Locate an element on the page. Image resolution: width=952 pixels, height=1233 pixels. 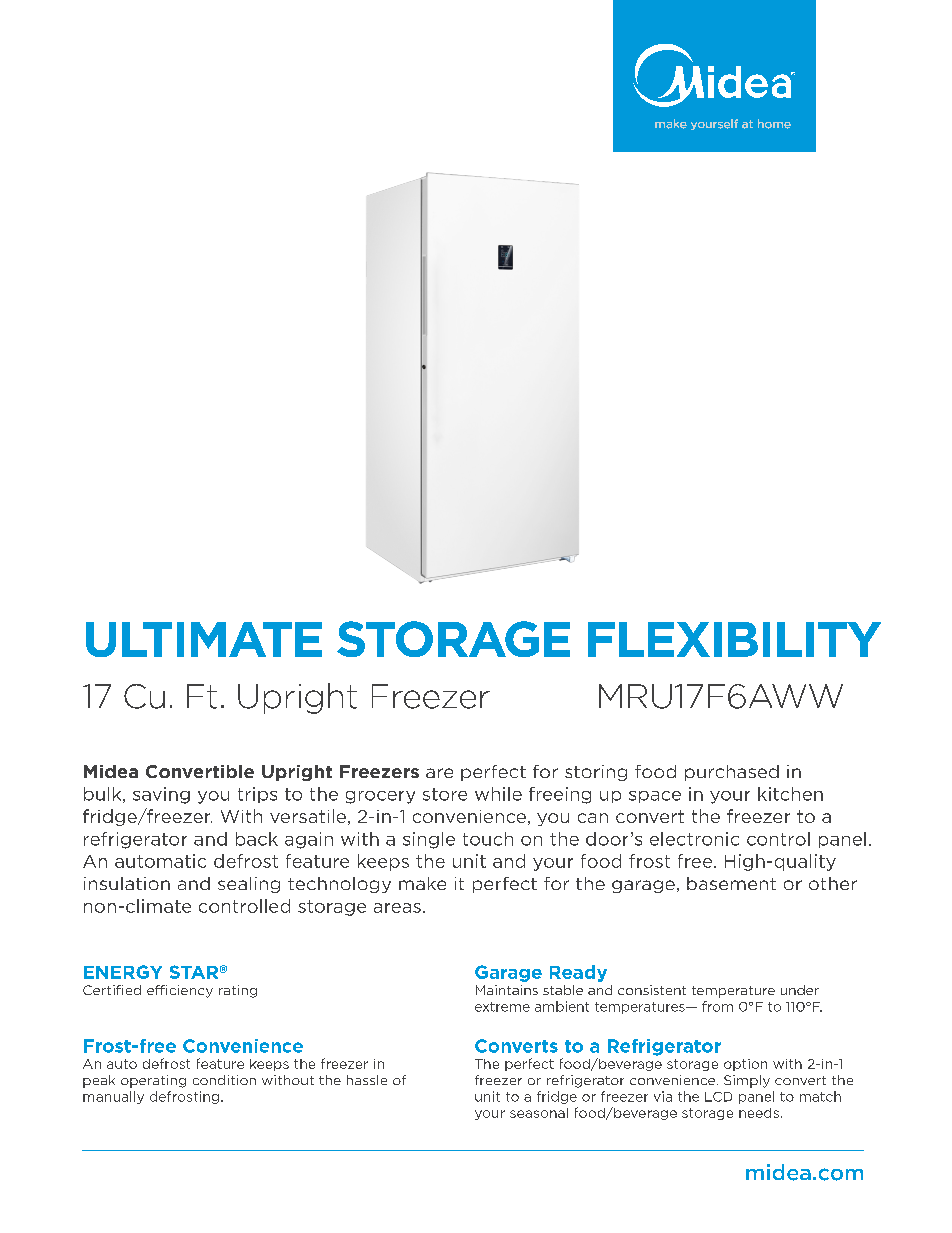
insulation is located at coordinates (127, 883).
